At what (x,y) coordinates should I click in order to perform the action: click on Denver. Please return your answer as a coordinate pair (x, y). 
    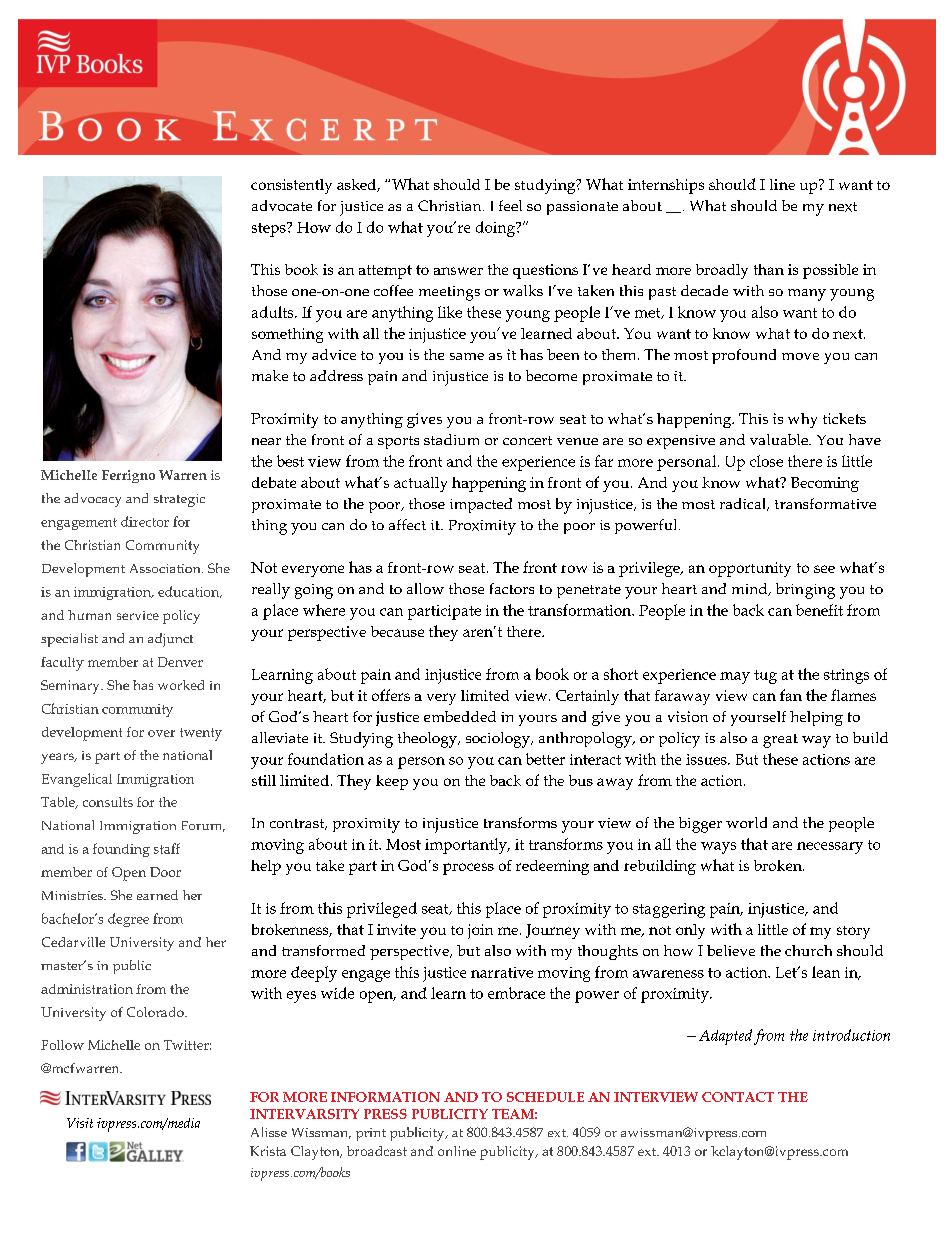
    Looking at the image, I should click on (180, 662).
